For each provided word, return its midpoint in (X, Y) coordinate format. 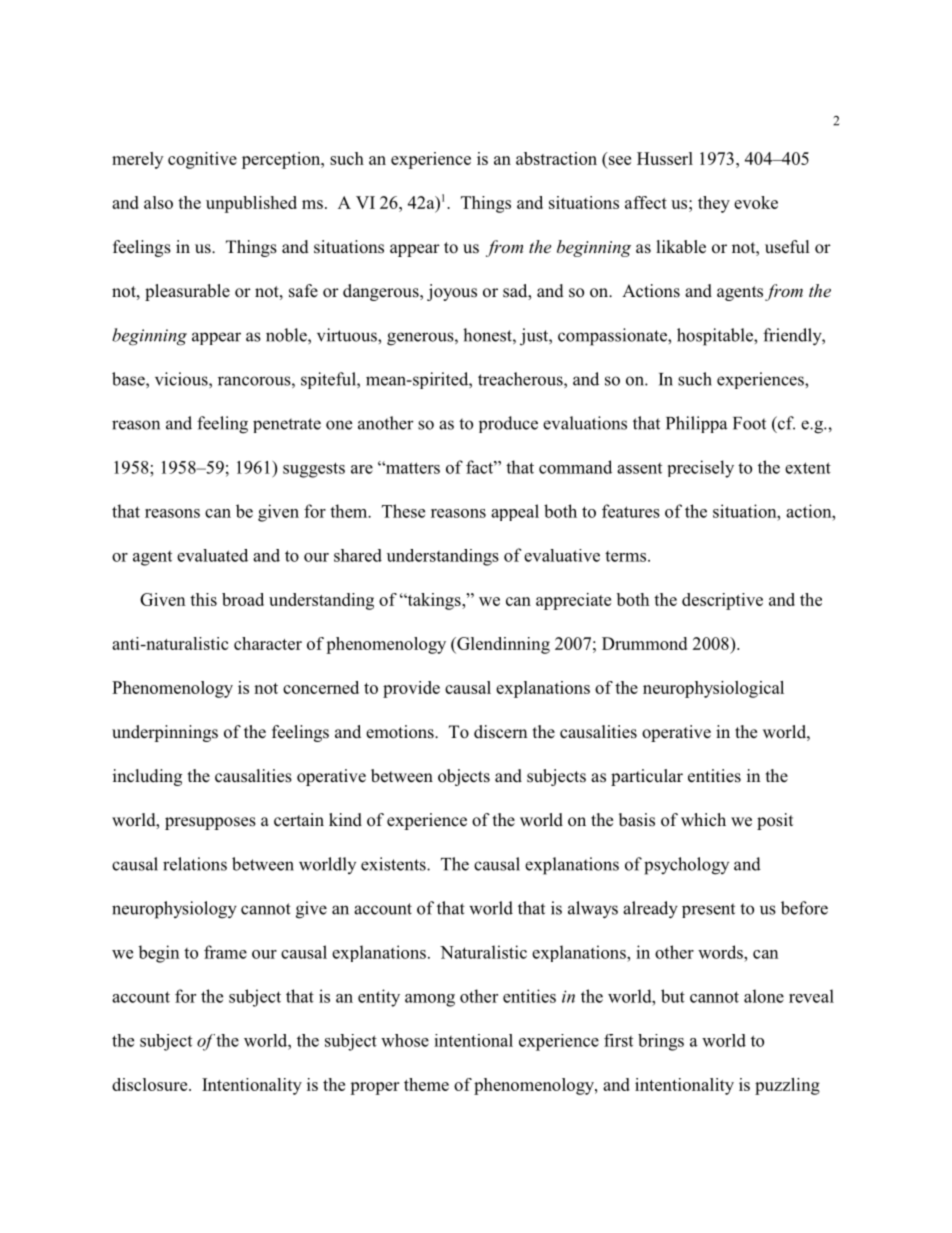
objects (464, 777)
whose (405, 1040)
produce (508, 424)
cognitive (202, 160)
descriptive (722, 601)
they (714, 204)
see (620, 160)
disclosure (151, 1084)
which (703, 819)
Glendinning (502, 645)
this (203, 599)
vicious (182, 380)
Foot (749, 423)
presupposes (210, 823)
